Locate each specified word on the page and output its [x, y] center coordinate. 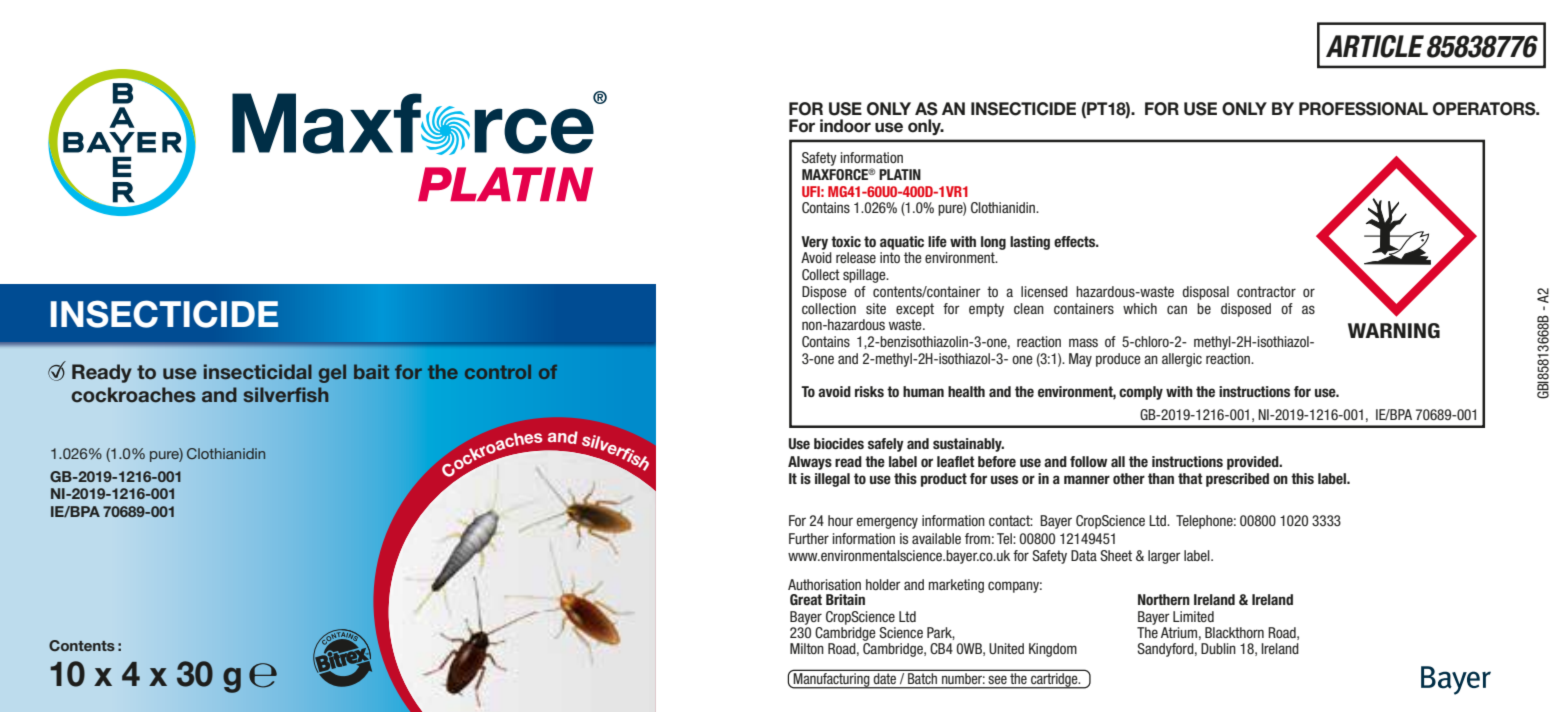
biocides [839, 443]
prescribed [1237, 480]
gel [332, 373]
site [876, 308]
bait [371, 371]
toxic [846, 241]
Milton [807, 648]
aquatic [902, 243]
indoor [845, 126]
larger [1164, 557]
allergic [1182, 360]
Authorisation [824, 584]
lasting [1030, 243]
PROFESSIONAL [1363, 109]
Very [814, 243]
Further [809, 538]
